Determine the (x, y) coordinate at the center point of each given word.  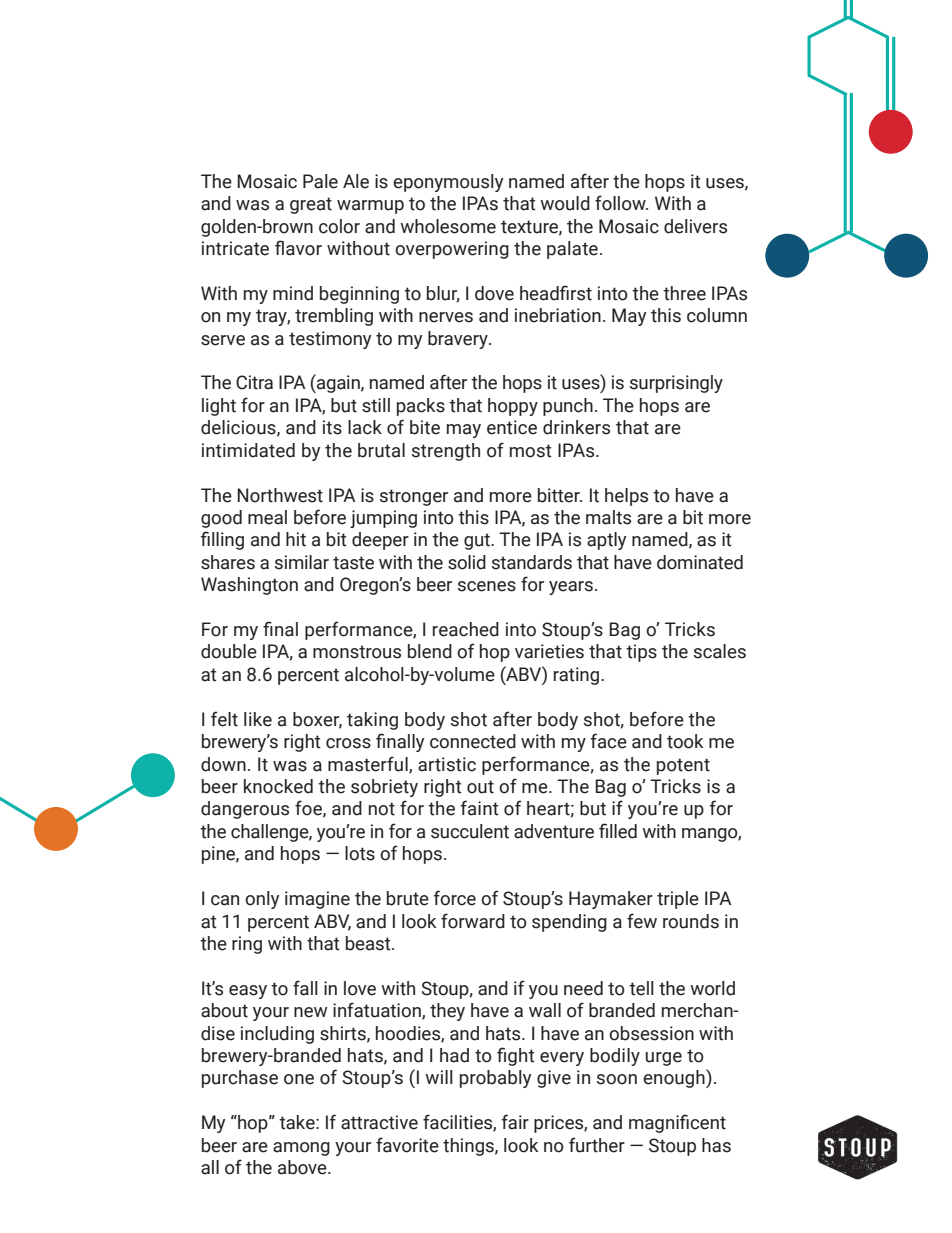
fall (305, 988)
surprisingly (676, 384)
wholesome (448, 226)
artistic (447, 764)
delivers (695, 226)
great (311, 205)
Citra (254, 382)
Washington (249, 586)
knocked (278, 786)
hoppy (513, 407)
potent (683, 766)
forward (473, 921)
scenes (487, 586)
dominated (700, 562)
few (642, 921)
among (301, 1149)
